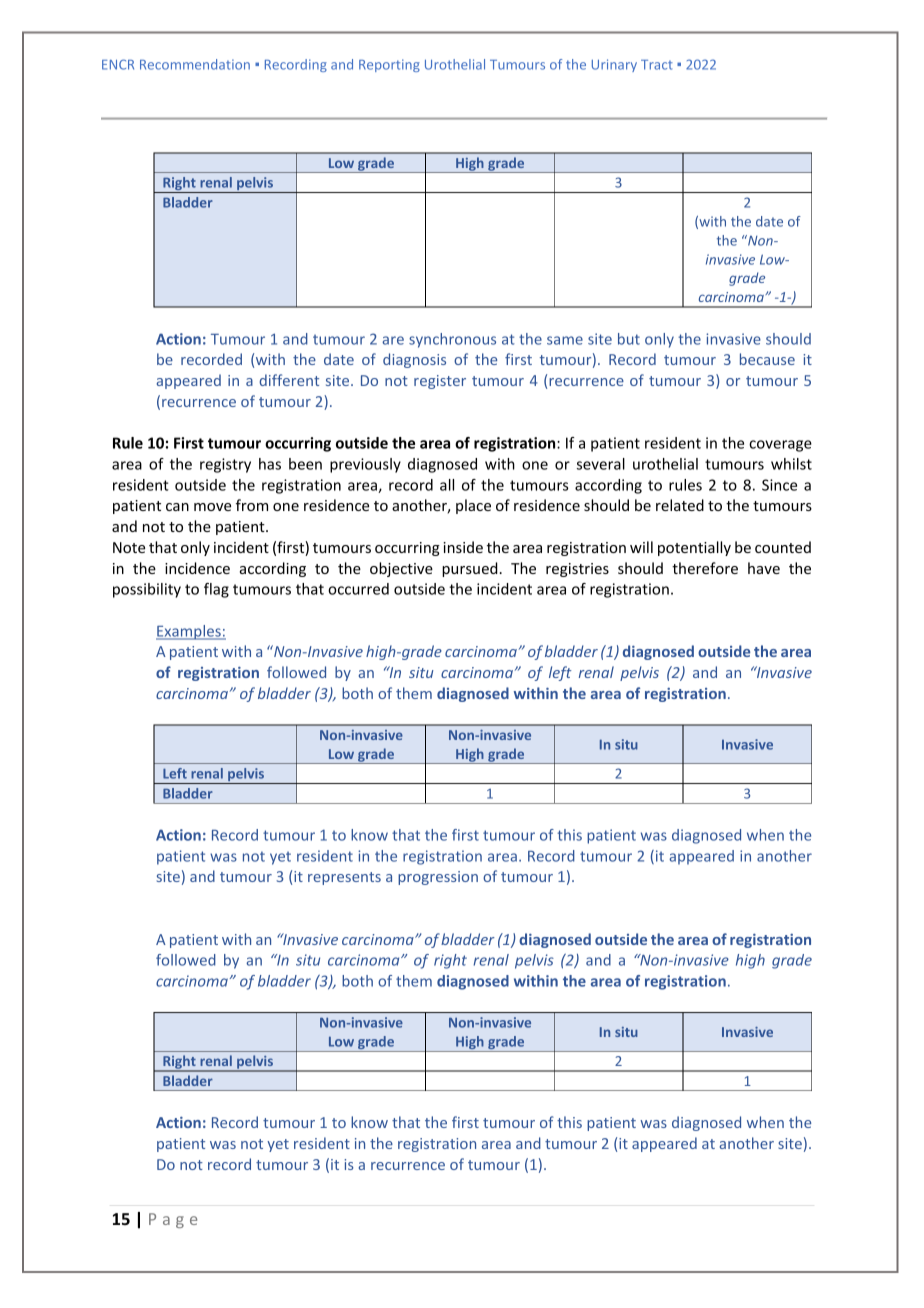 The width and height of the screenshot is (924, 1308). I want to click on progression, so click(438, 878).
